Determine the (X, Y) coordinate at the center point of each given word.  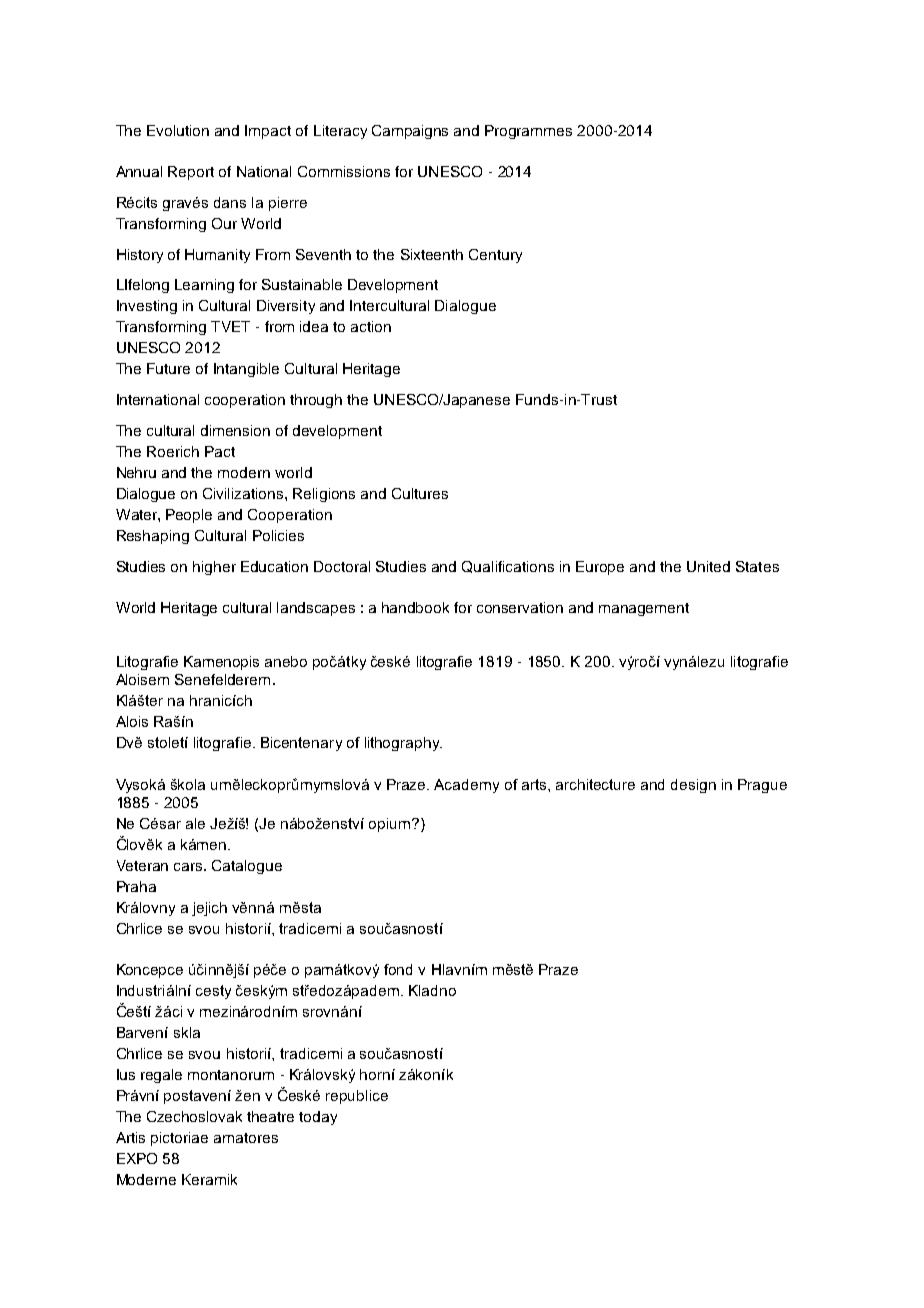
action (371, 326)
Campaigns (410, 132)
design (693, 786)
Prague (762, 786)
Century (495, 256)
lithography (403, 744)
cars (189, 867)
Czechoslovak (194, 1116)
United (708, 566)
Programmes (528, 132)
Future (168, 368)
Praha (136, 886)
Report (191, 173)
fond (398, 969)
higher (214, 568)
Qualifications (508, 567)
